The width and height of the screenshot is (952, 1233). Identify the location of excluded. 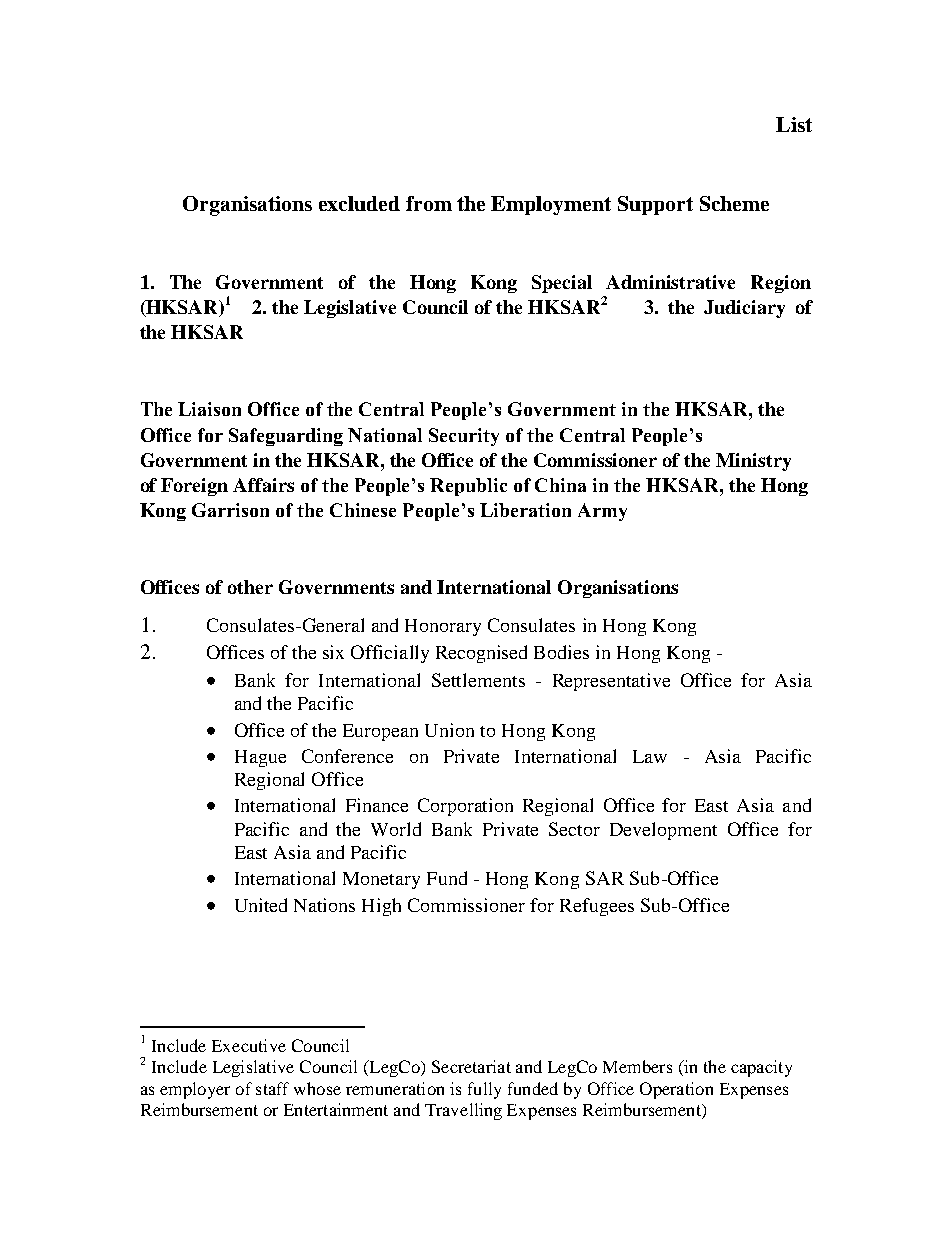
(359, 203).
